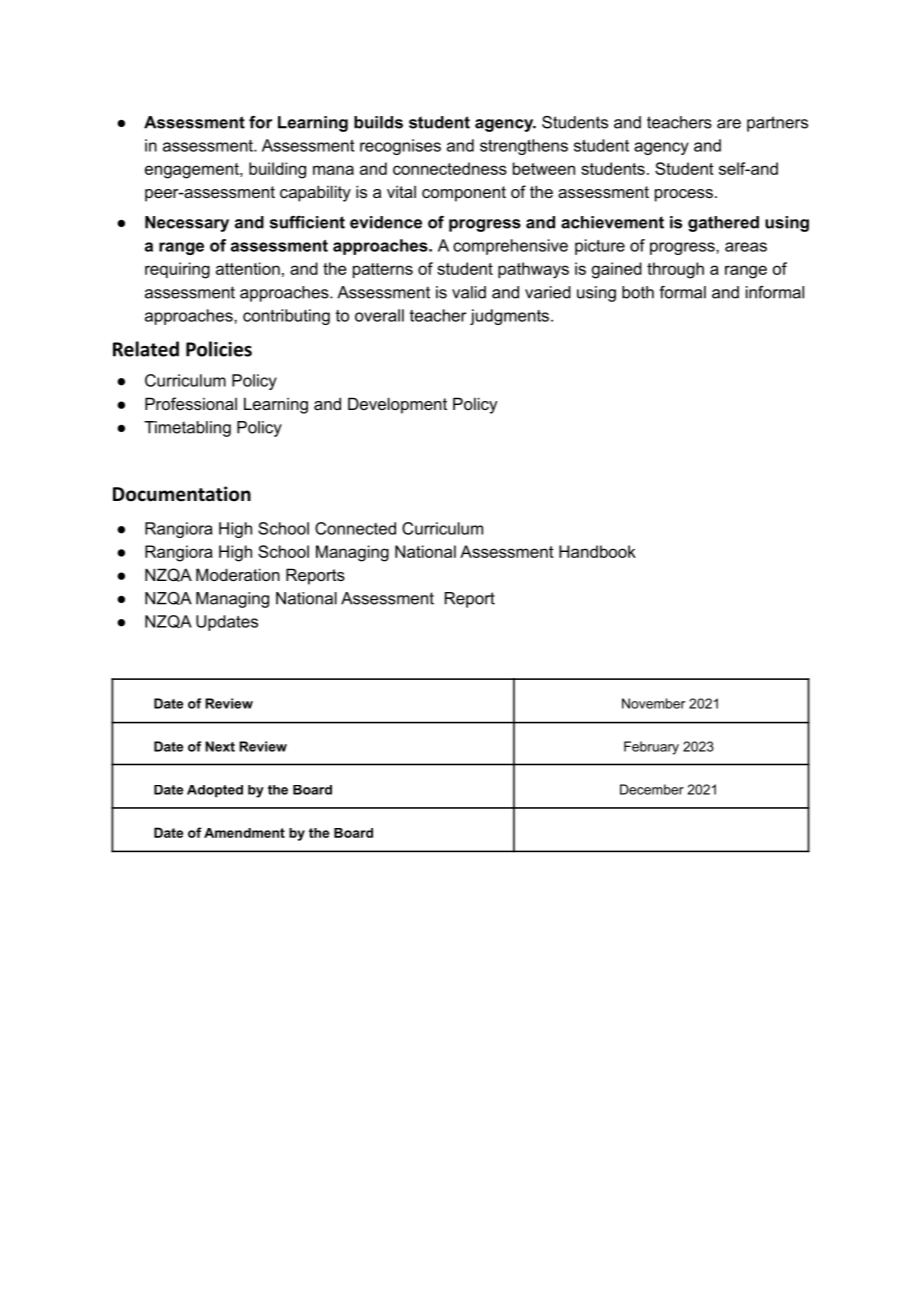 The image size is (924, 1307). What do you see at coordinates (638, 292) in the screenshot?
I see `both` at bounding box center [638, 292].
